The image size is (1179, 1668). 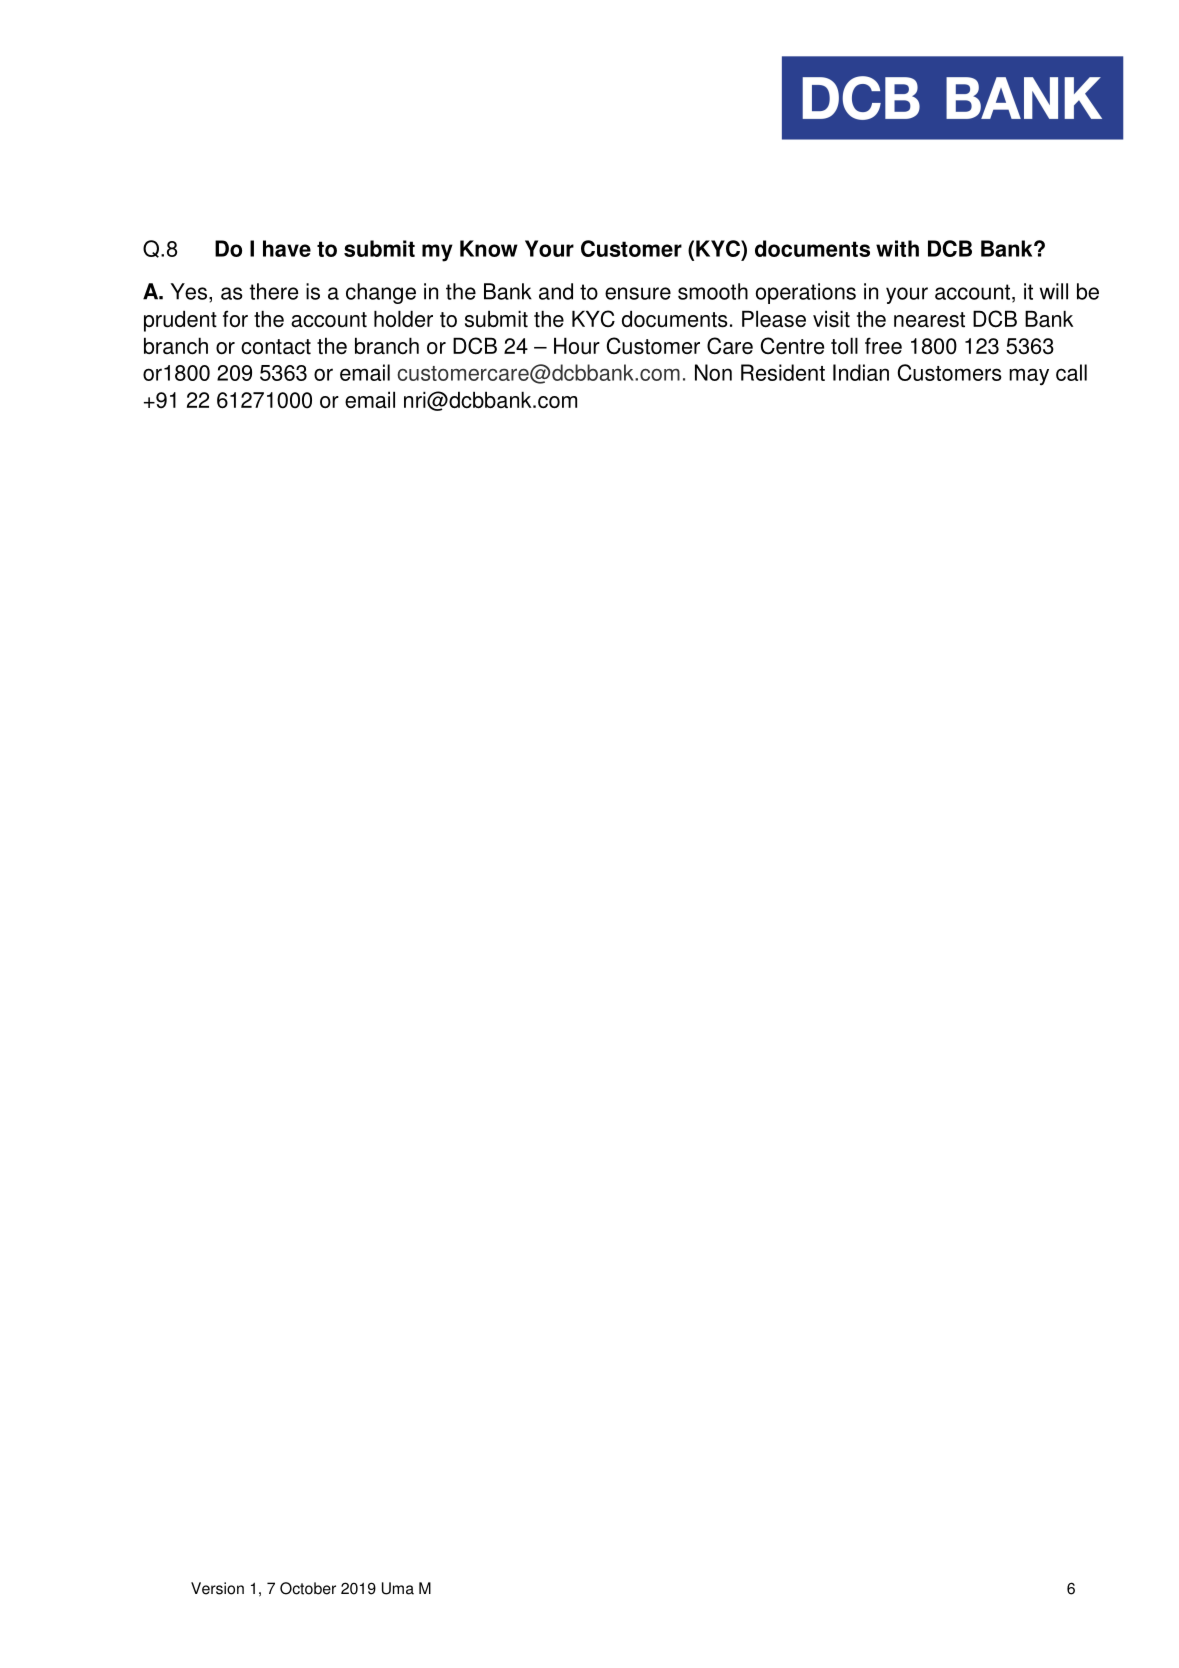 What do you see at coordinates (276, 347) in the image?
I see `contact` at bounding box center [276, 347].
